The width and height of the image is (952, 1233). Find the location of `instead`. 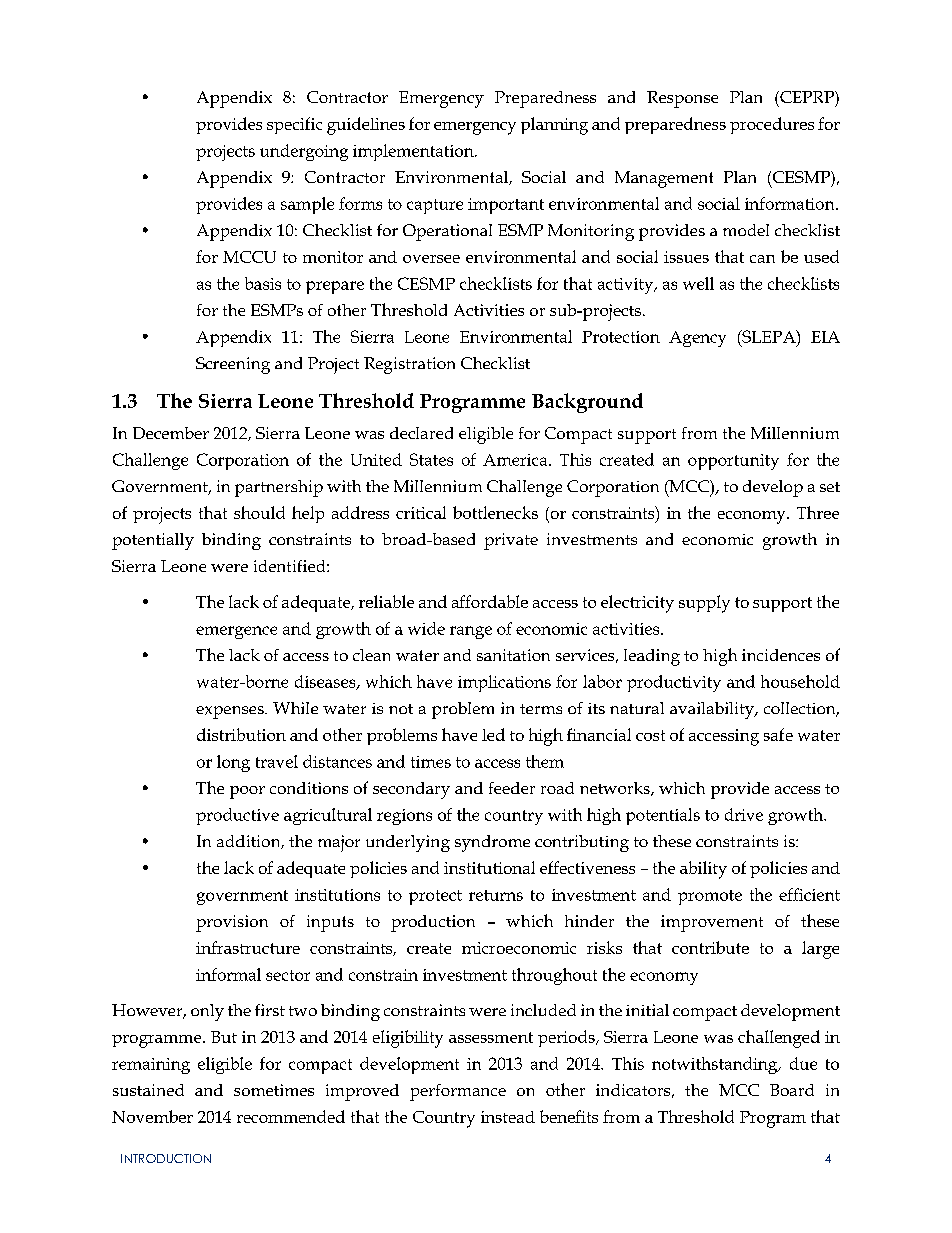

instead is located at coordinates (508, 1117).
